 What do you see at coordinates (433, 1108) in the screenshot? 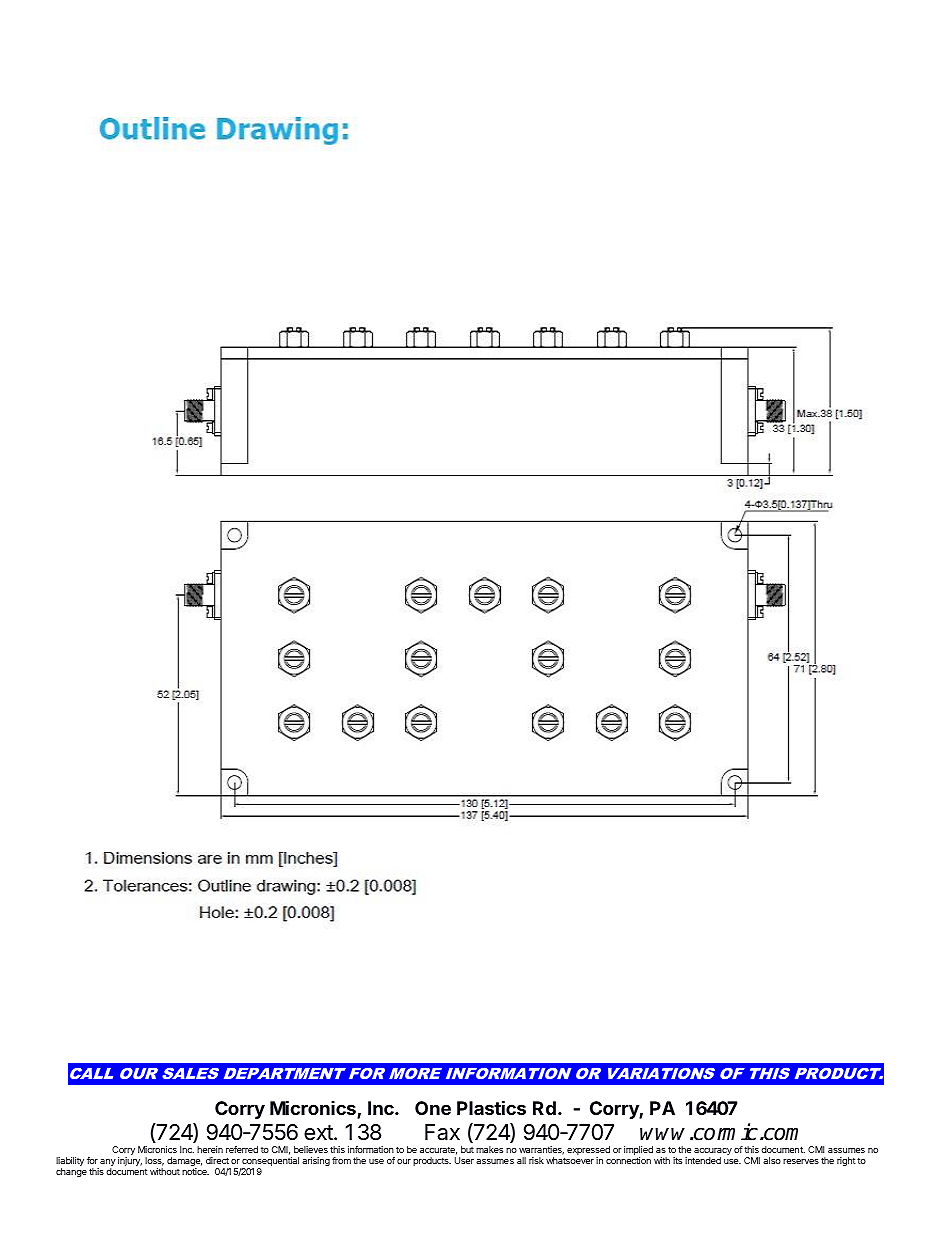
I see `One` at bounding box center [433, 1108].
